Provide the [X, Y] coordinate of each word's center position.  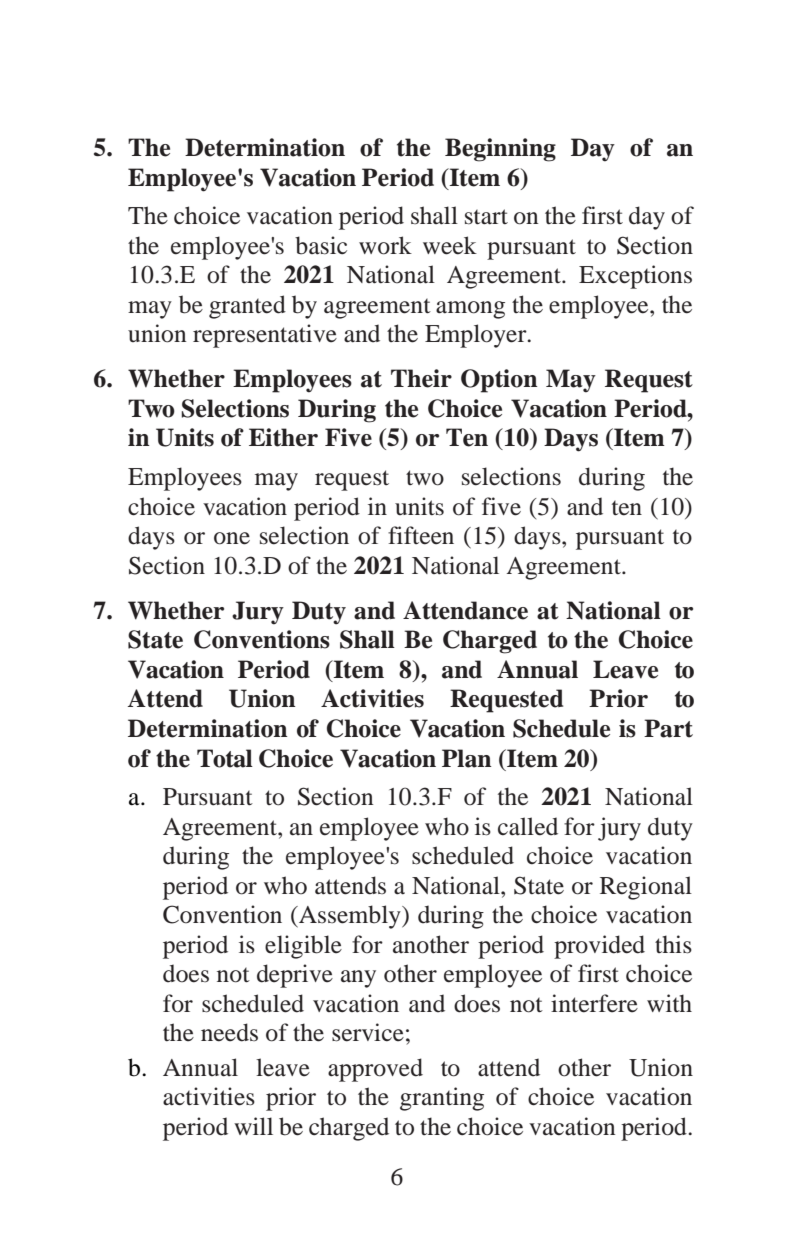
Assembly [350, 917]
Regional [646, 888]
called [528, 826]
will [253, 1126]
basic [321, 245]
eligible [303, 947]
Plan [467, 758]
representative [265, 336]
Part [668, 728]
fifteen [421, 535]
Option [499, 381]
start [486, 217]
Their [421, 378]
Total [225, 758]
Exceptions [635, 277]
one [232, 538]
